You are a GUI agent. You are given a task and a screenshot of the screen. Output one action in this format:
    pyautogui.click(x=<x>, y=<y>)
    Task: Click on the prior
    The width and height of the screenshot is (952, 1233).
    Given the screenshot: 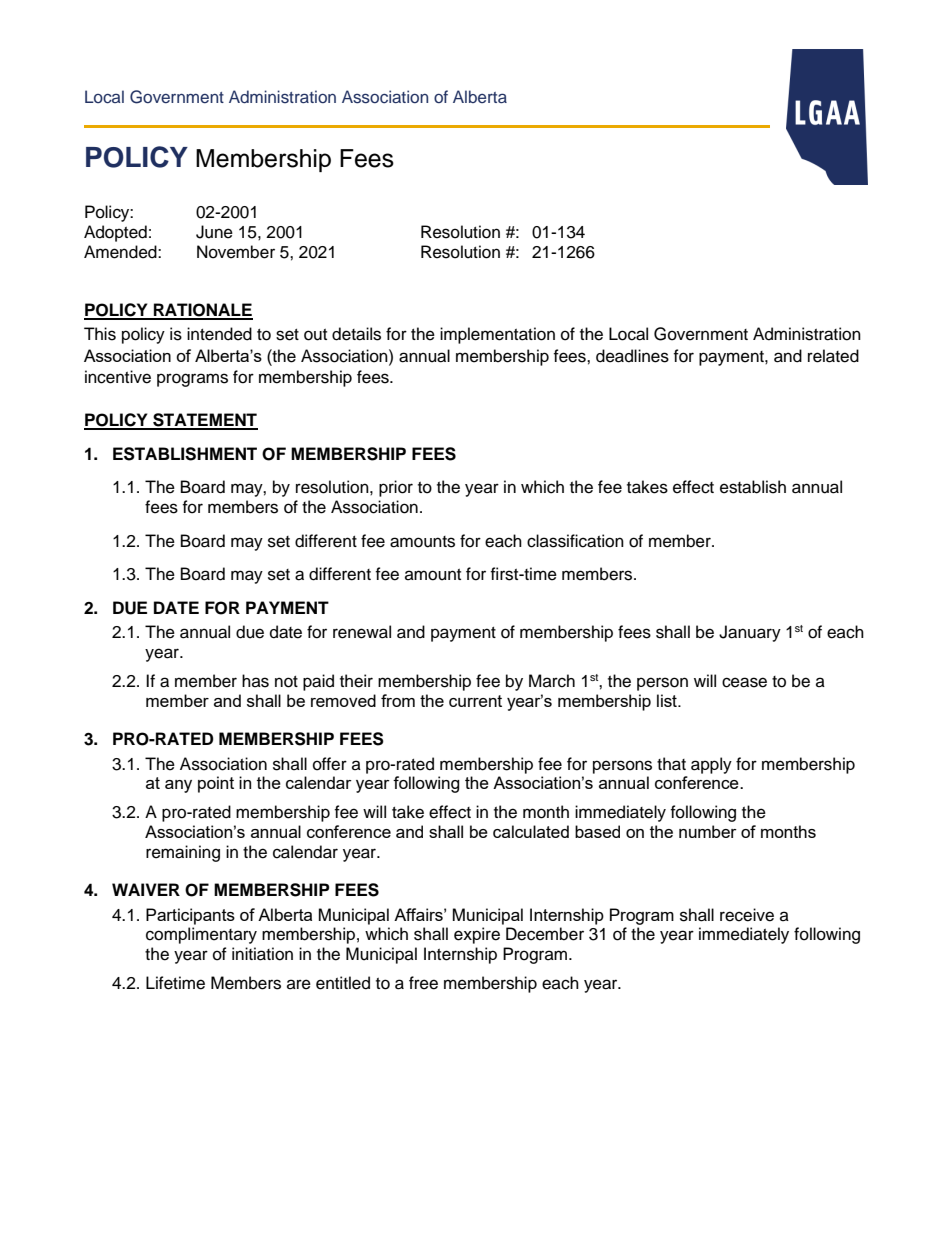 What is the action you would take?
    pyautogui.click(x=396, y=488)
